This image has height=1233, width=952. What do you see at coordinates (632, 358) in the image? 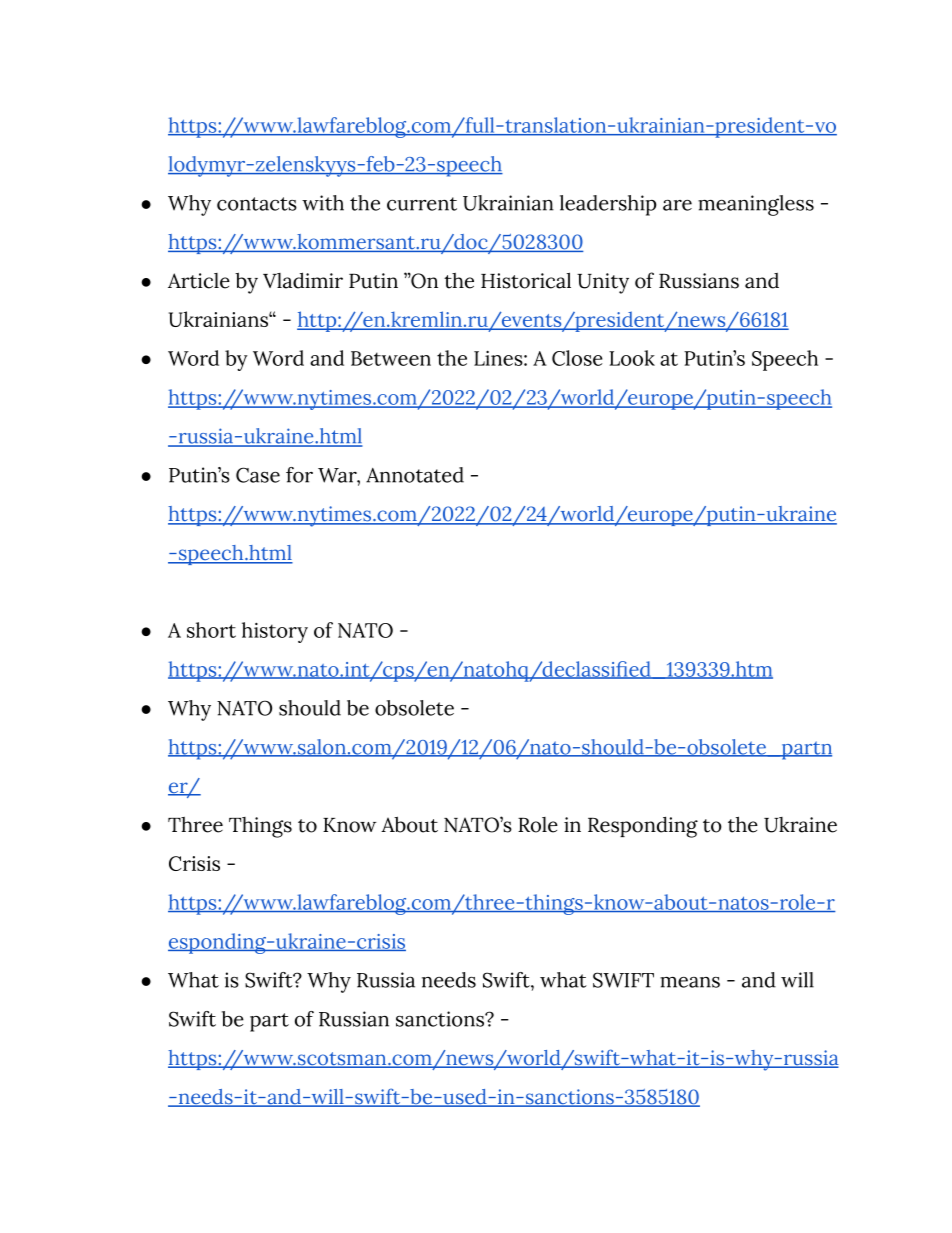
I see `Look` at bounding box center [632, 358].
